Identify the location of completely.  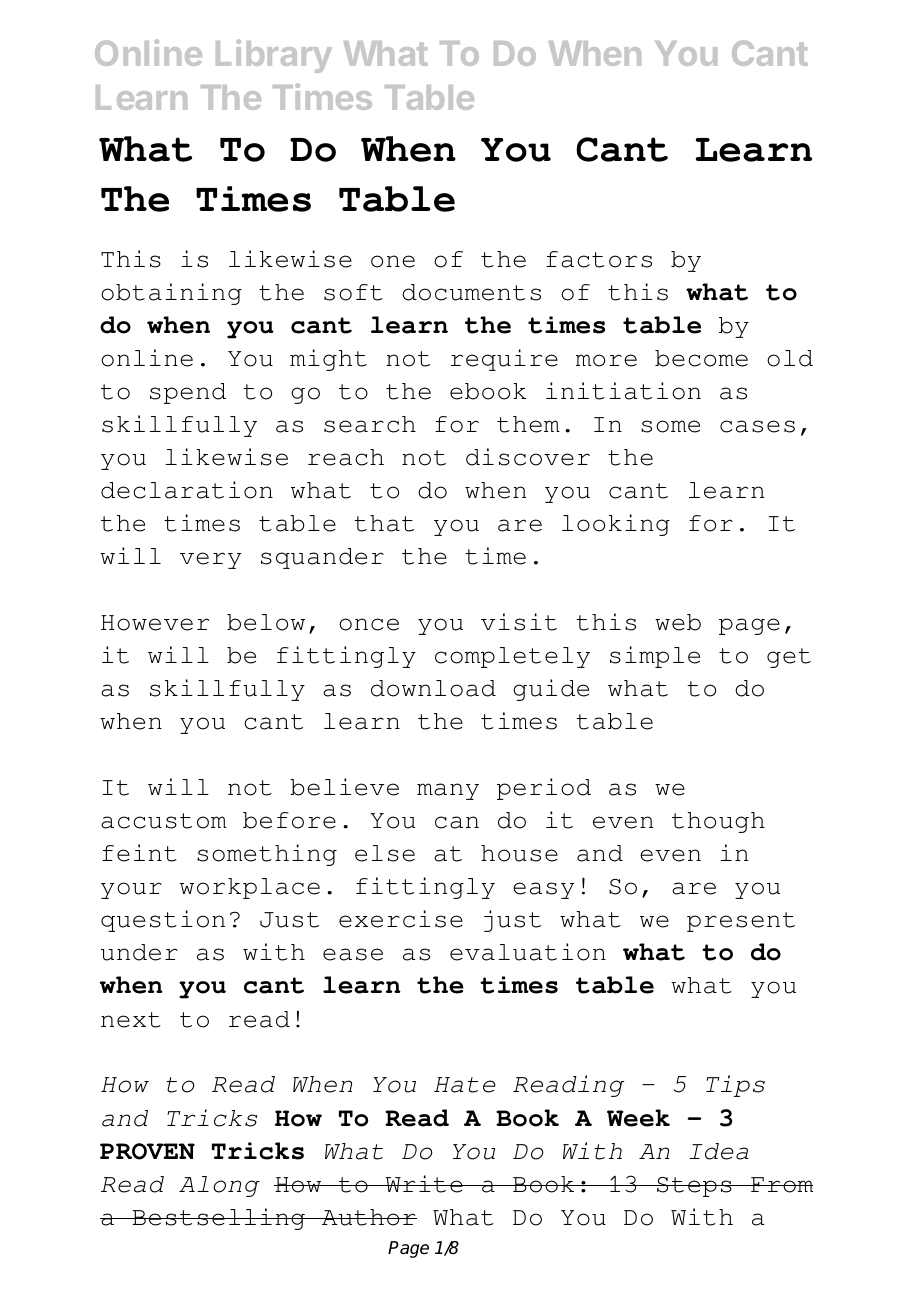
(512, 657).
